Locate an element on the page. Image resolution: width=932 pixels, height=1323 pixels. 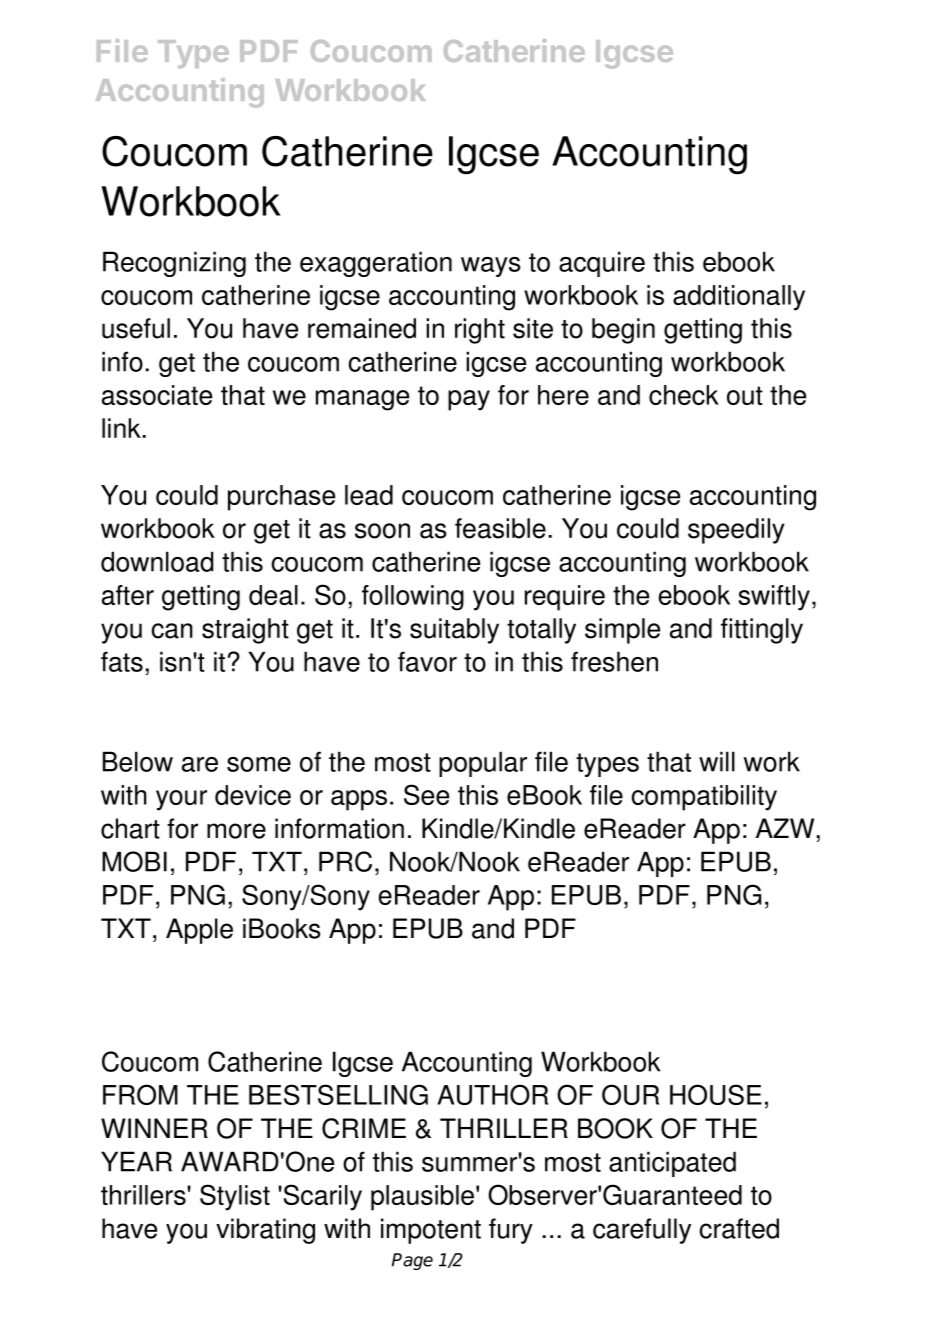
feasible is located at coordinates (500, 528).
